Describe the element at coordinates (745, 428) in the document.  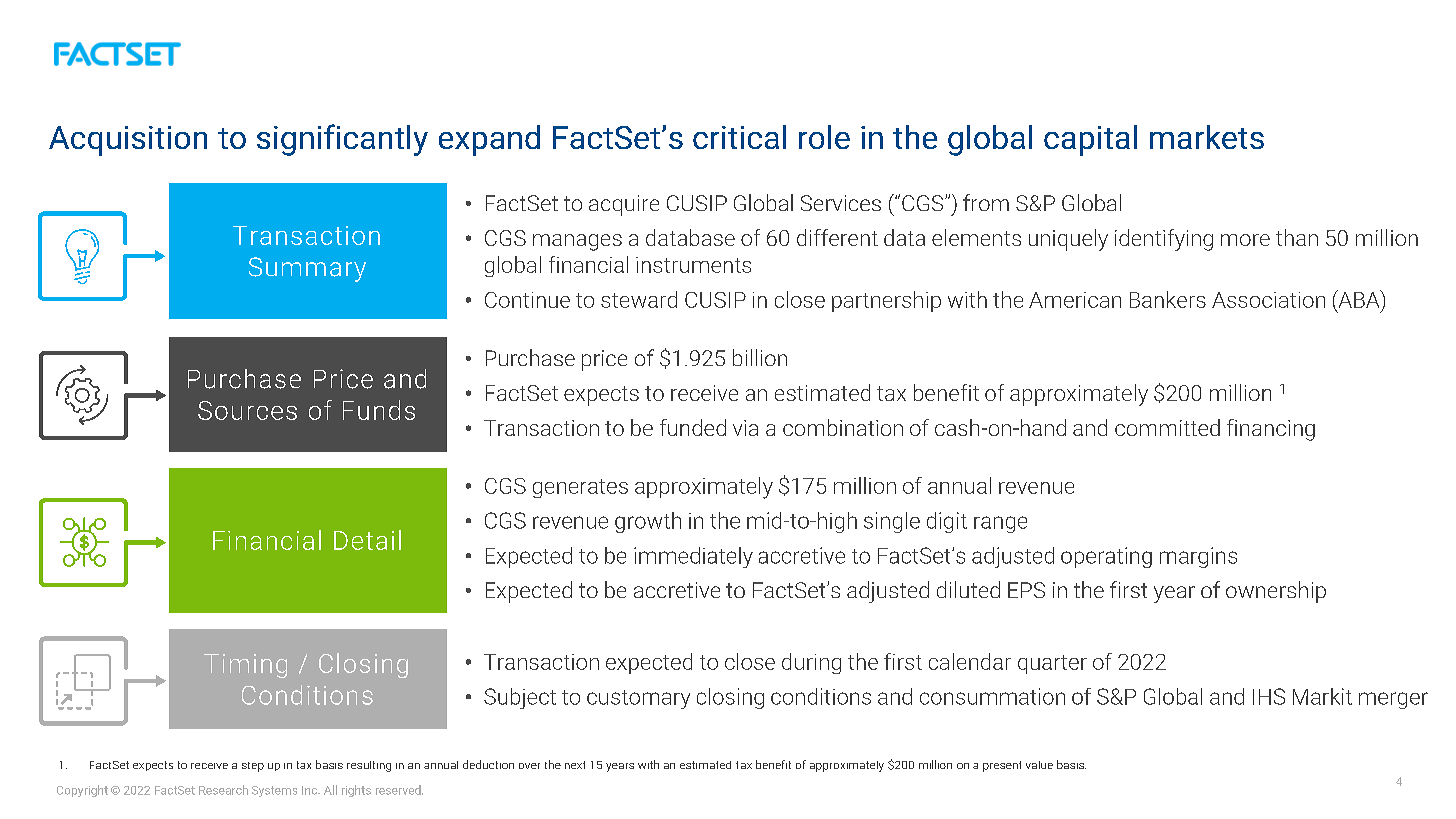
I see `via` at that location.
